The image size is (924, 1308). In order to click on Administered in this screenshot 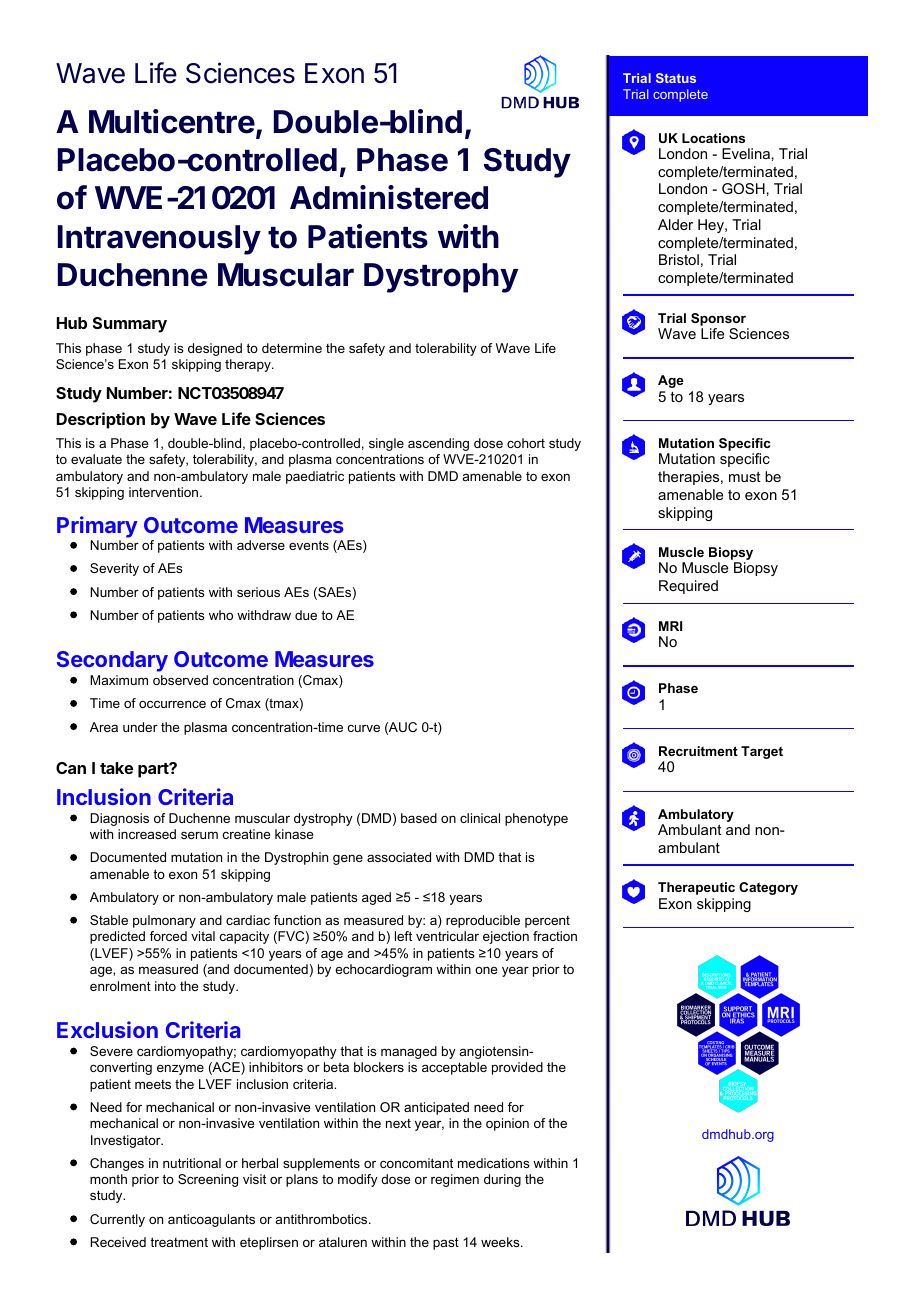, I will do `click(389, 197)`.
